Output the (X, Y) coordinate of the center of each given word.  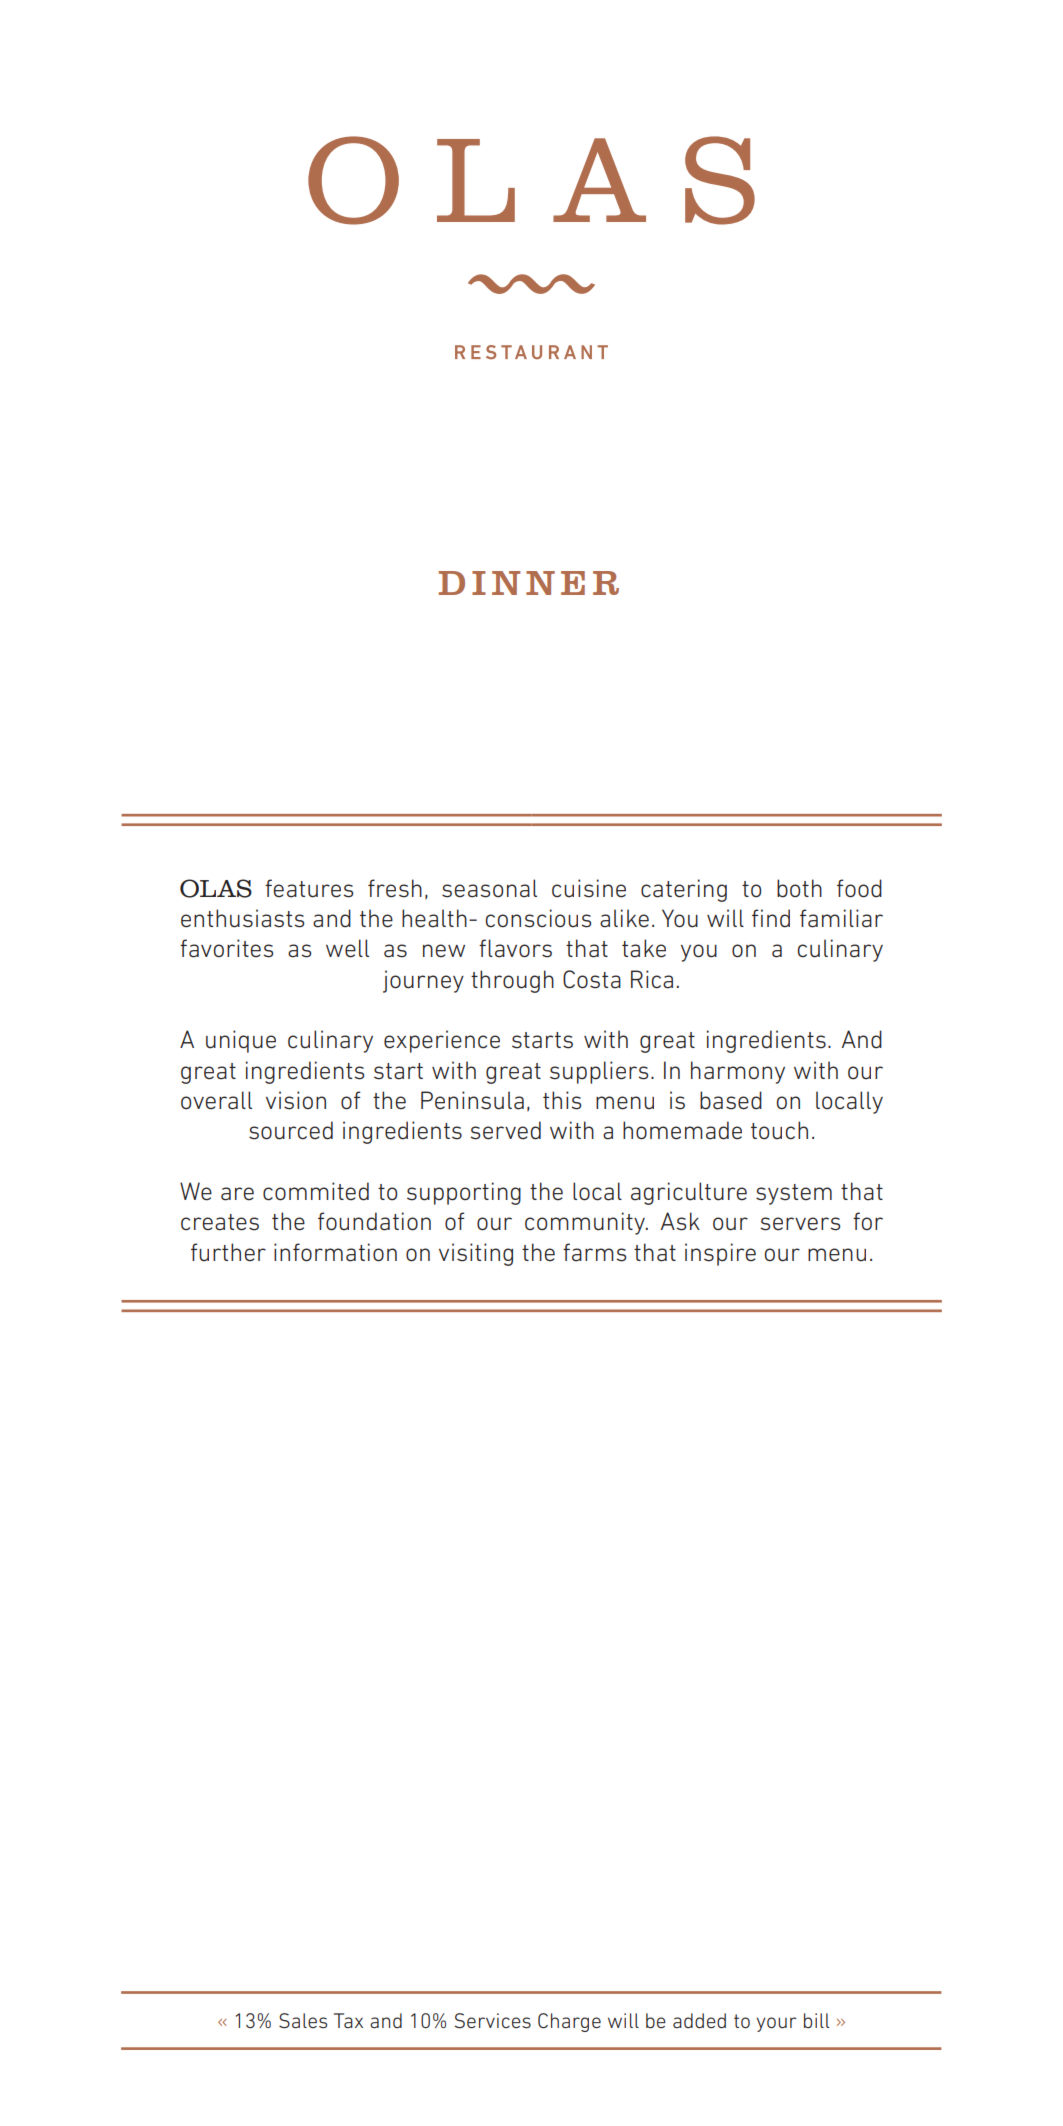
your (777, 2024)
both (799, 888)
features (309, 888)
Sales (303, 2021)
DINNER (529, 583)
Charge (569, 2022)
